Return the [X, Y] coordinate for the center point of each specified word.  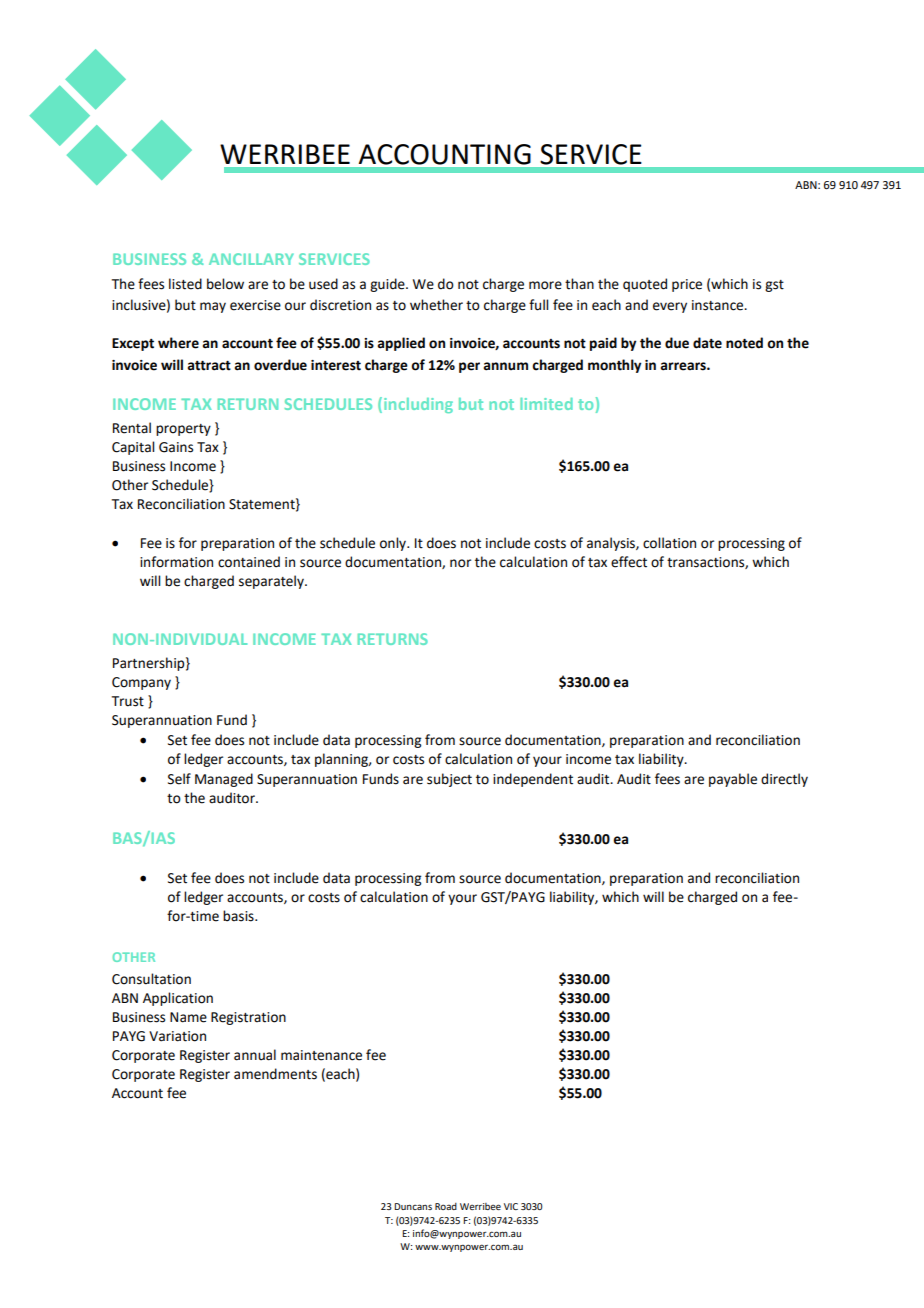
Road [446, 1206]
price [687, 285]
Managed [224, 780]
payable [733, 780]
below [225, 284]
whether [436, 305]
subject [449, 780]
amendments [275, 1074]
